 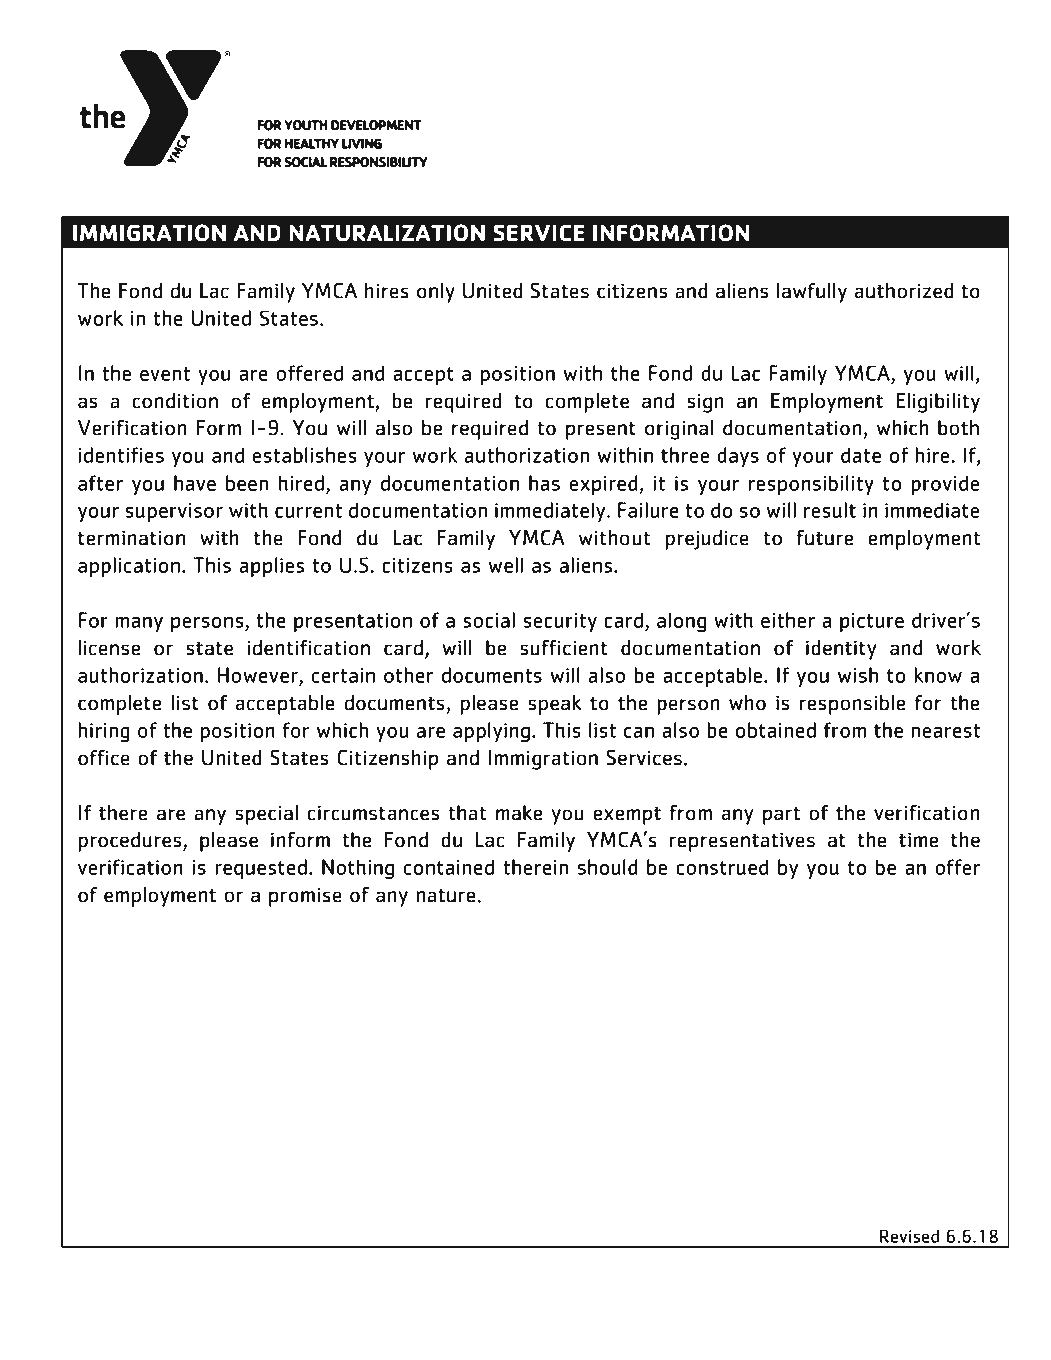 What do you see at coordinates (272, 567) in the screenshot?
I see `applies` at bounding box center [272, 567].
